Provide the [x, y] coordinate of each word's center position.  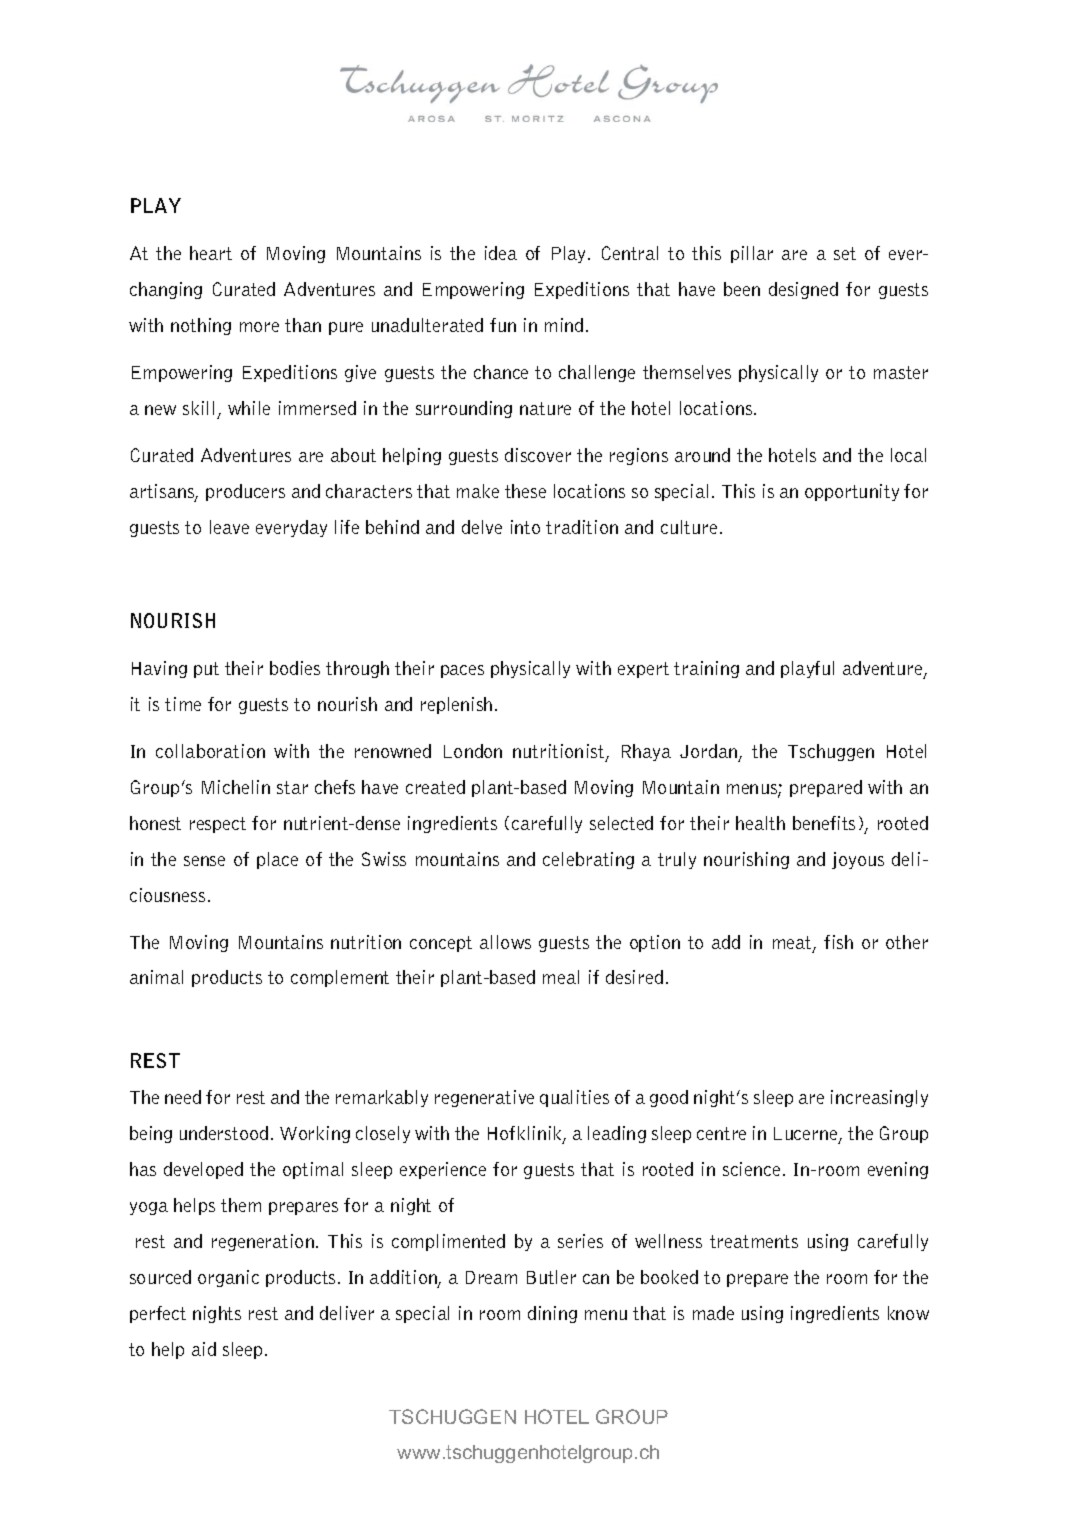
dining [552, 1314]
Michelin [236, 787]
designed [803, 290]
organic [228, 1278]
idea [501, 253]
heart [211, 253]
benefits [824, 823]
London [473, 751]
